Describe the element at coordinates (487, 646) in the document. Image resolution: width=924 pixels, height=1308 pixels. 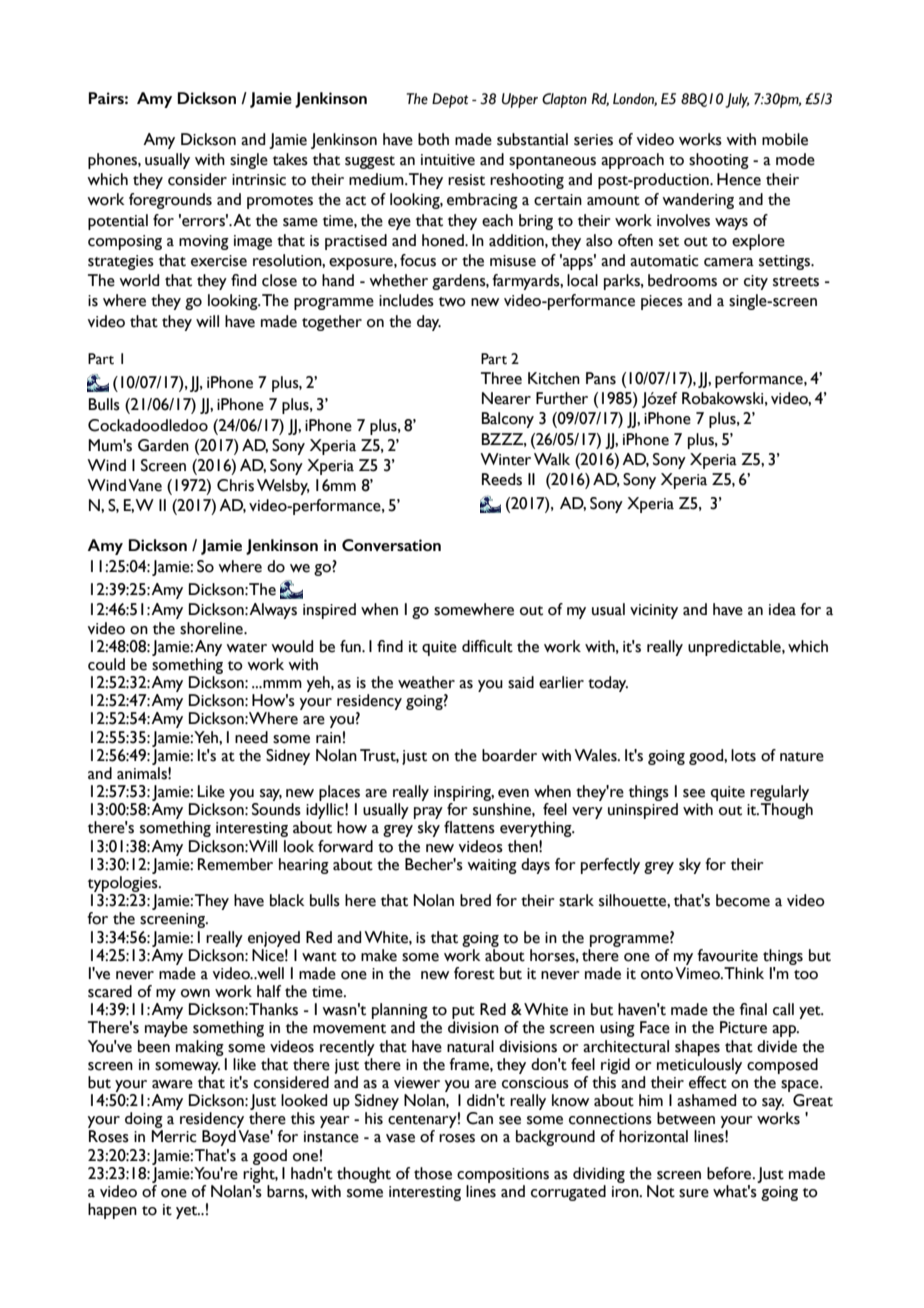
I see `difficult` at that location.
